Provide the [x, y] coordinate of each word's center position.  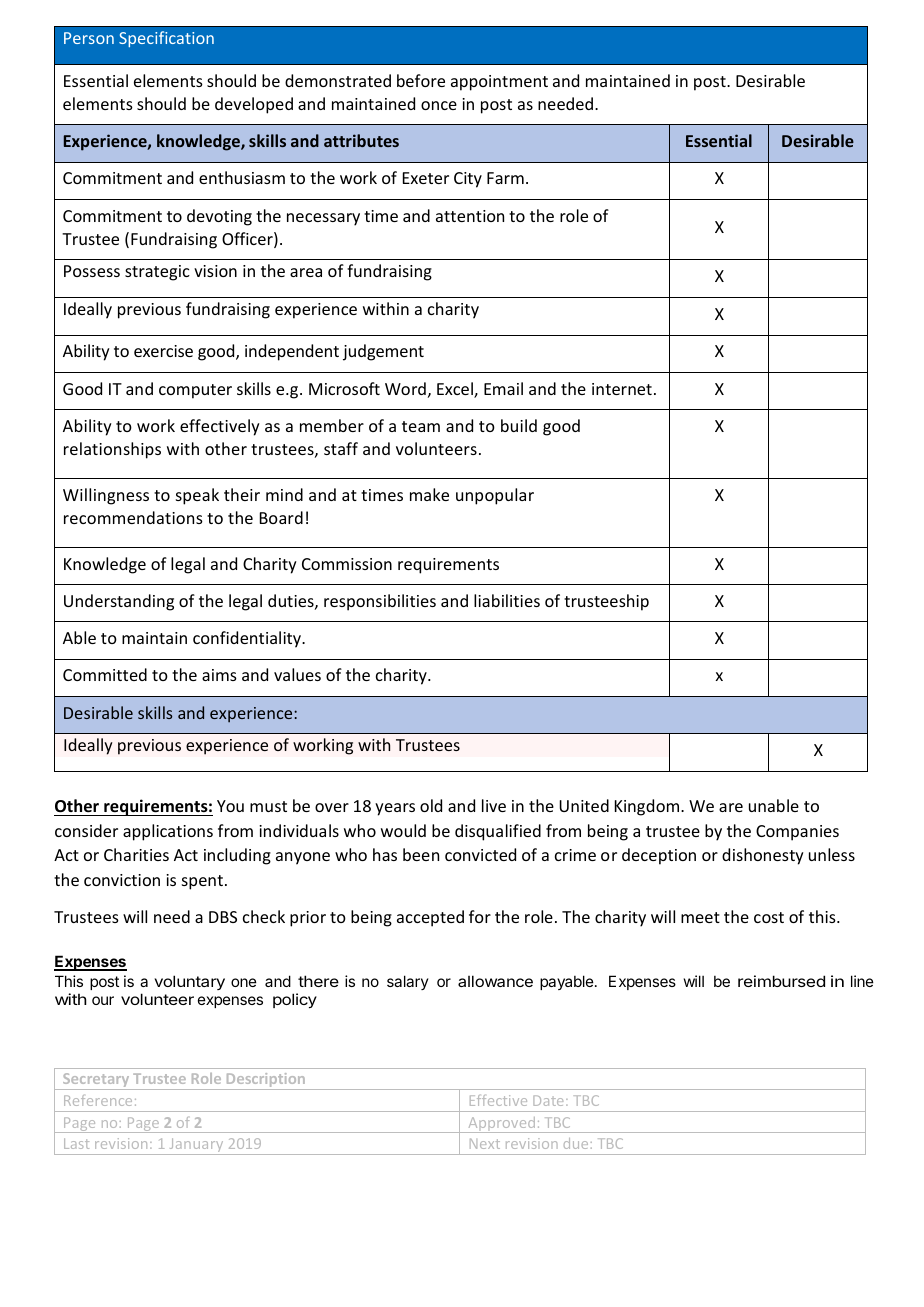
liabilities [507, 600]
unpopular [495, 496]
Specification [166, 39]
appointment [499, 83]
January [196, 1146]
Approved [501, 1125]
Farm [505, 178]
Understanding [119, 602]
